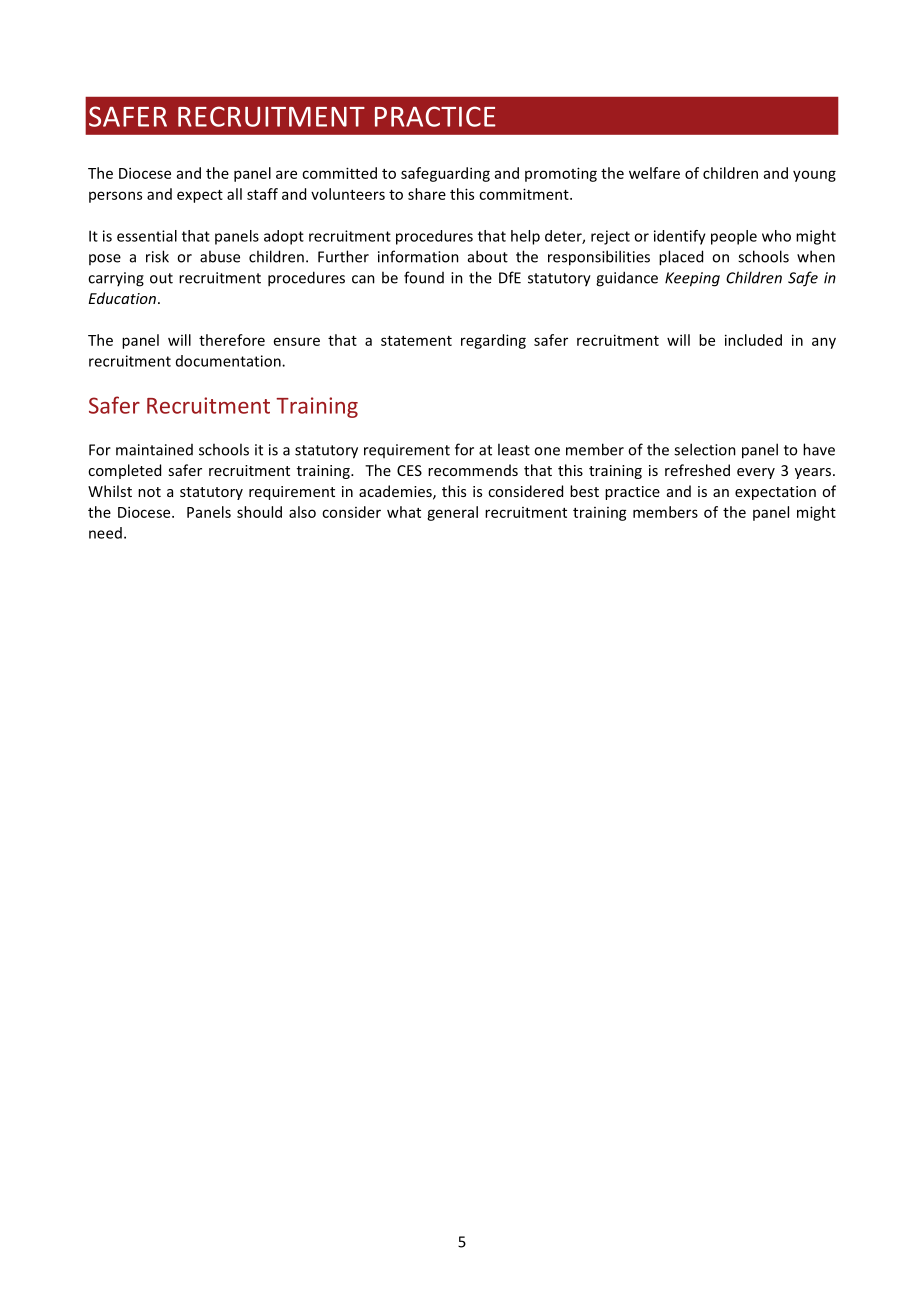 This screenshot has height=1308, width=924. I want to click on share, so click(427, 194).
